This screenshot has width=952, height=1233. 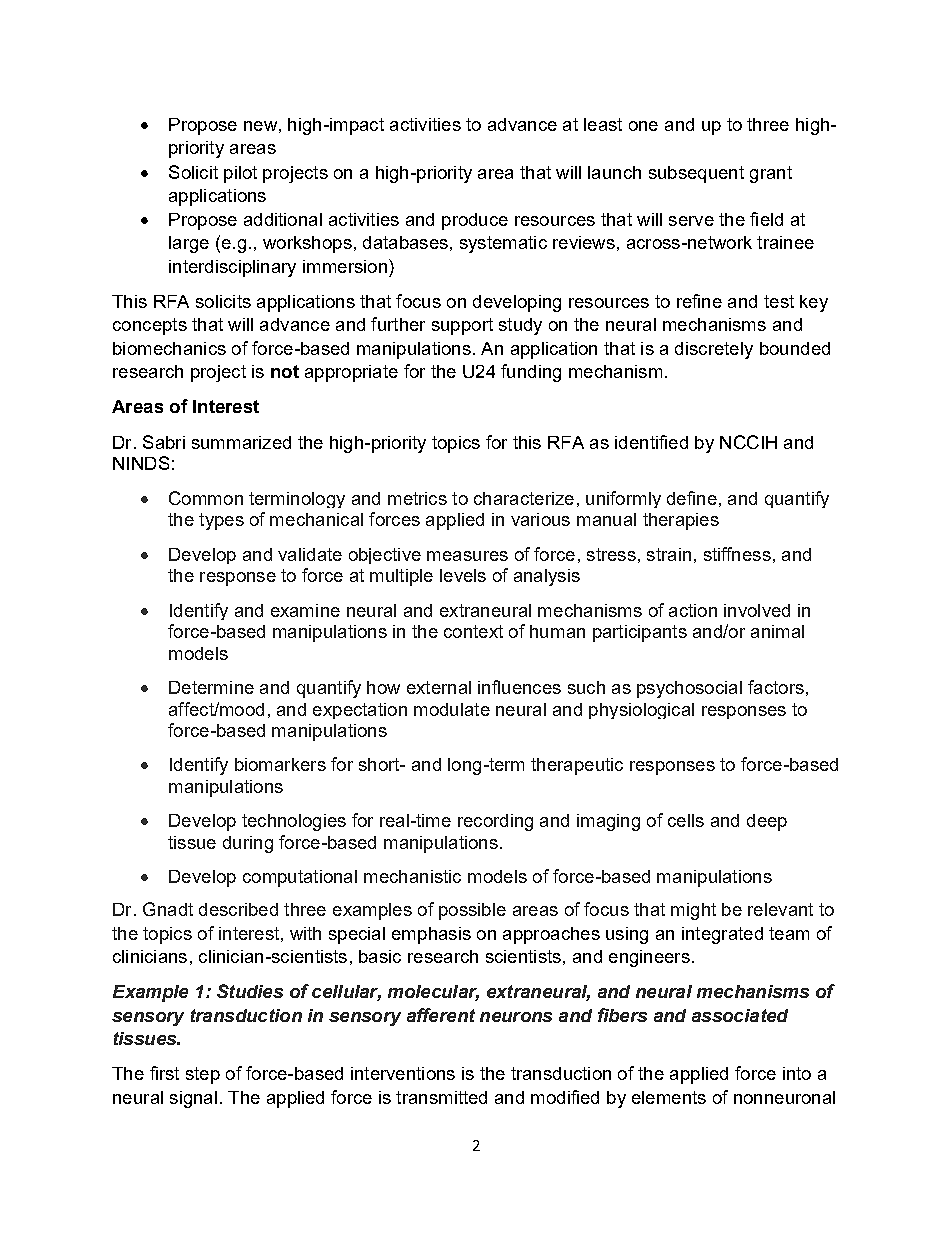 I want to click on during, so click(x=248, y=844).
